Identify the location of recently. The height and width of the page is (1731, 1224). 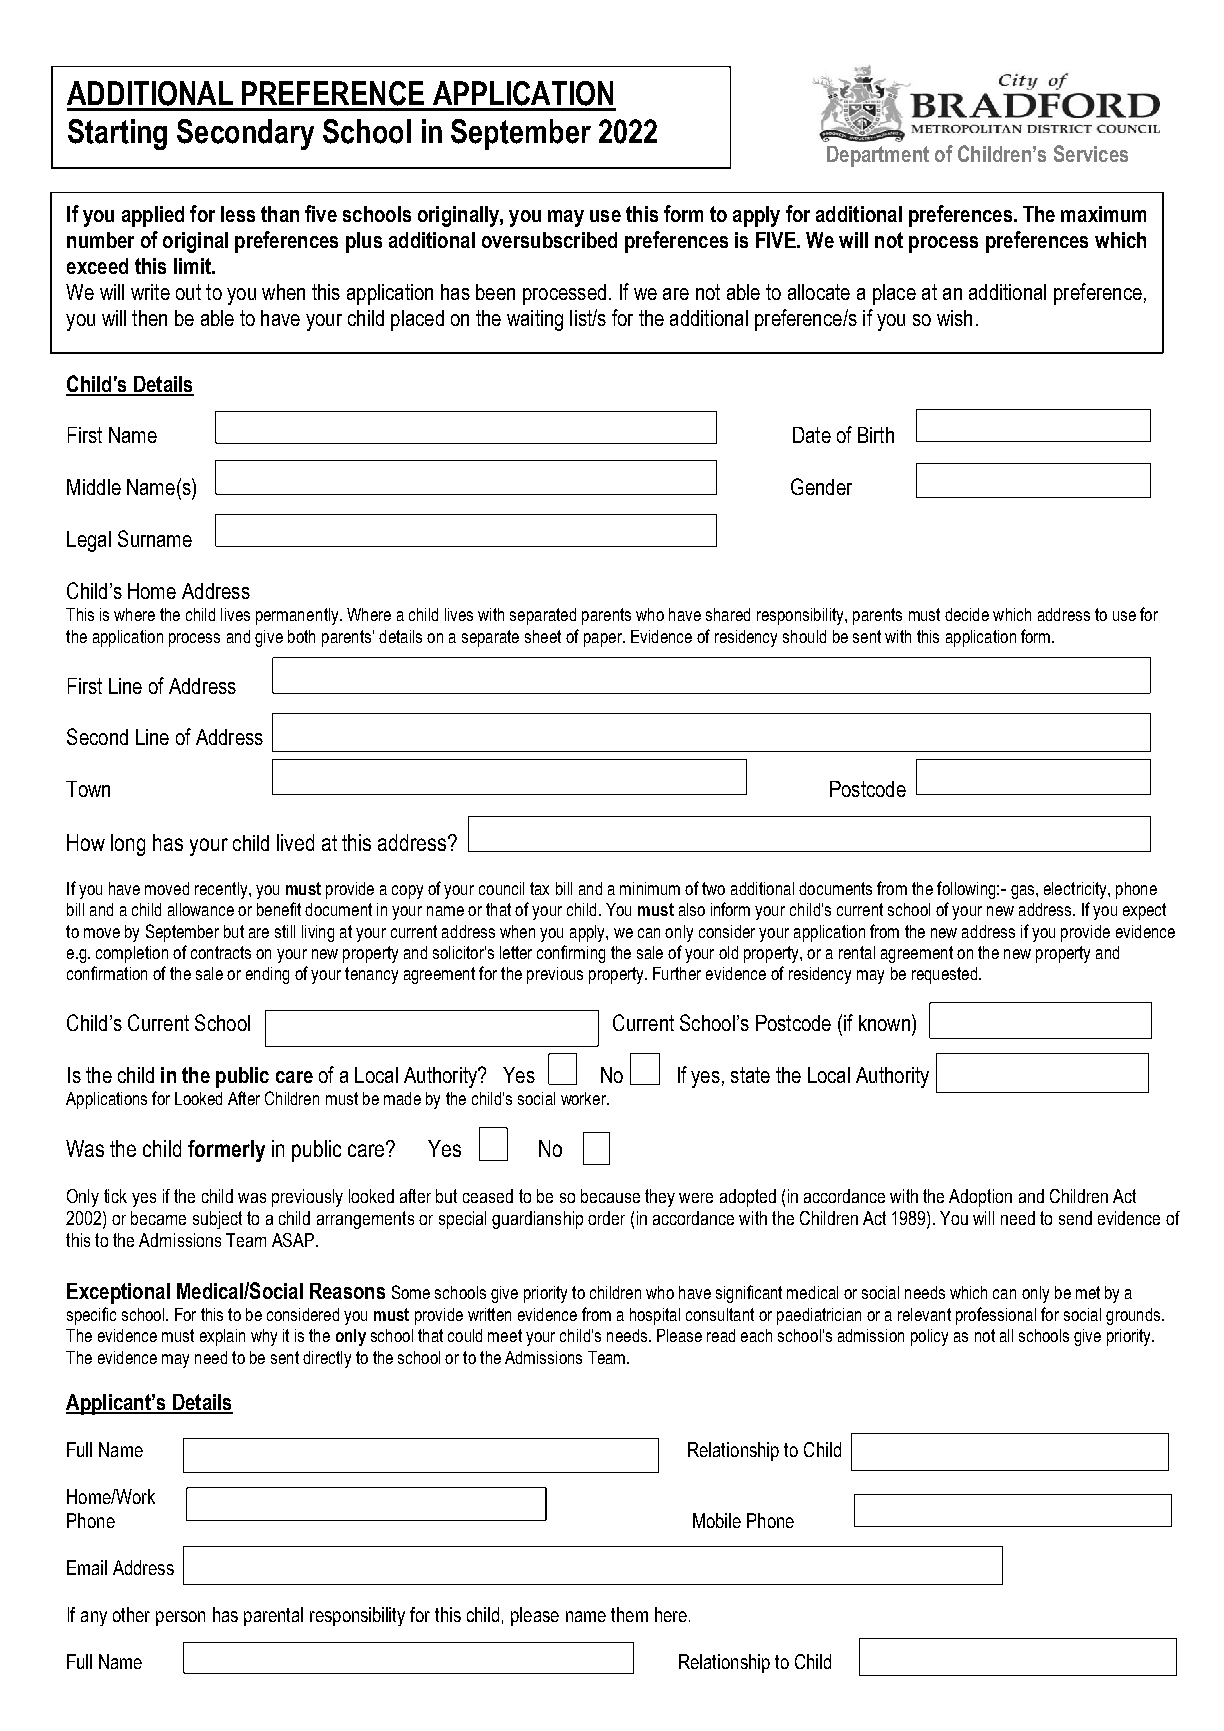
(222, 890).
